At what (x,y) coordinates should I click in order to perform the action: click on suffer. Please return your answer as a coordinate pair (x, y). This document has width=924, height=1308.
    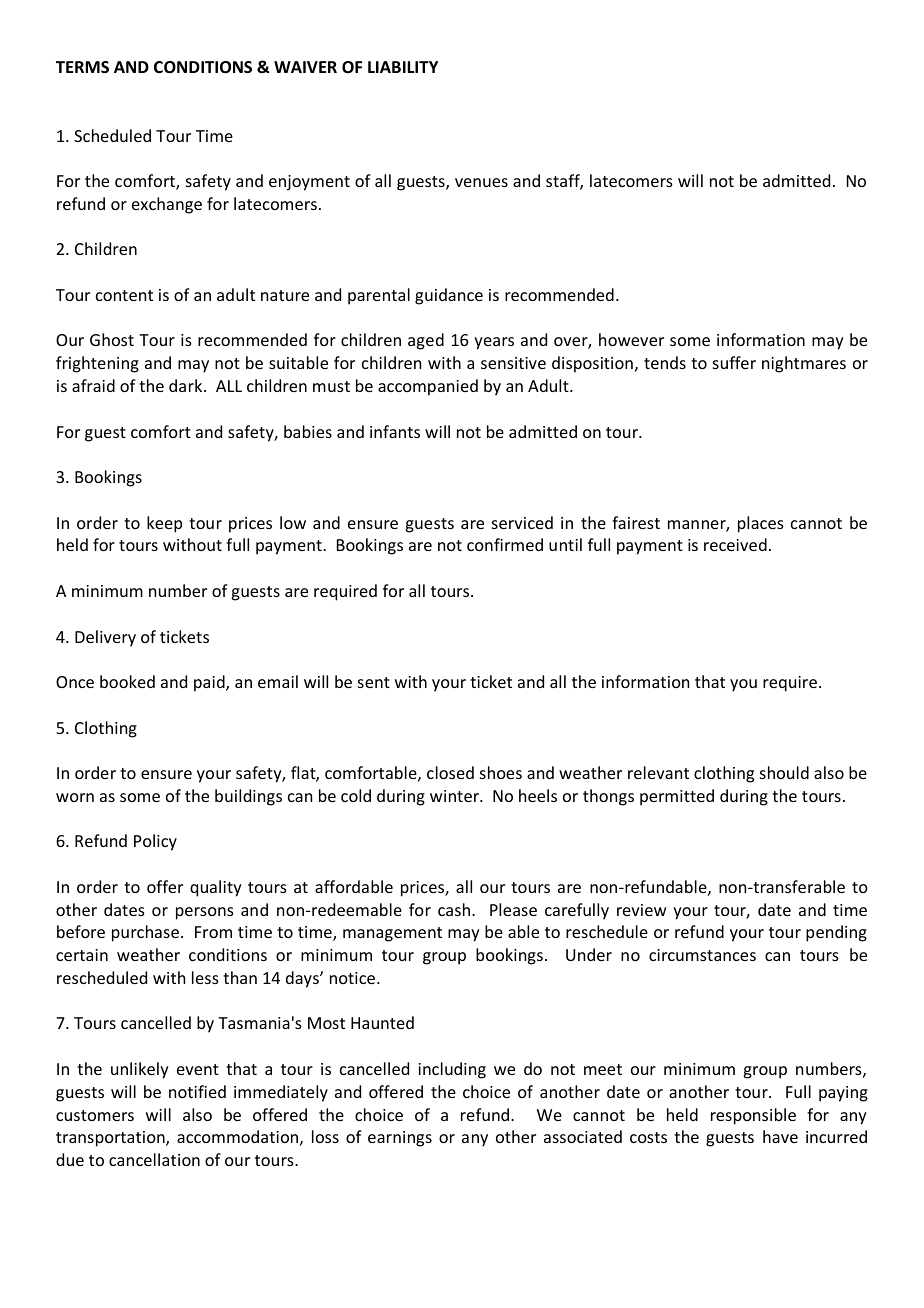
    Looking at the image, I should click on (734, 362).
